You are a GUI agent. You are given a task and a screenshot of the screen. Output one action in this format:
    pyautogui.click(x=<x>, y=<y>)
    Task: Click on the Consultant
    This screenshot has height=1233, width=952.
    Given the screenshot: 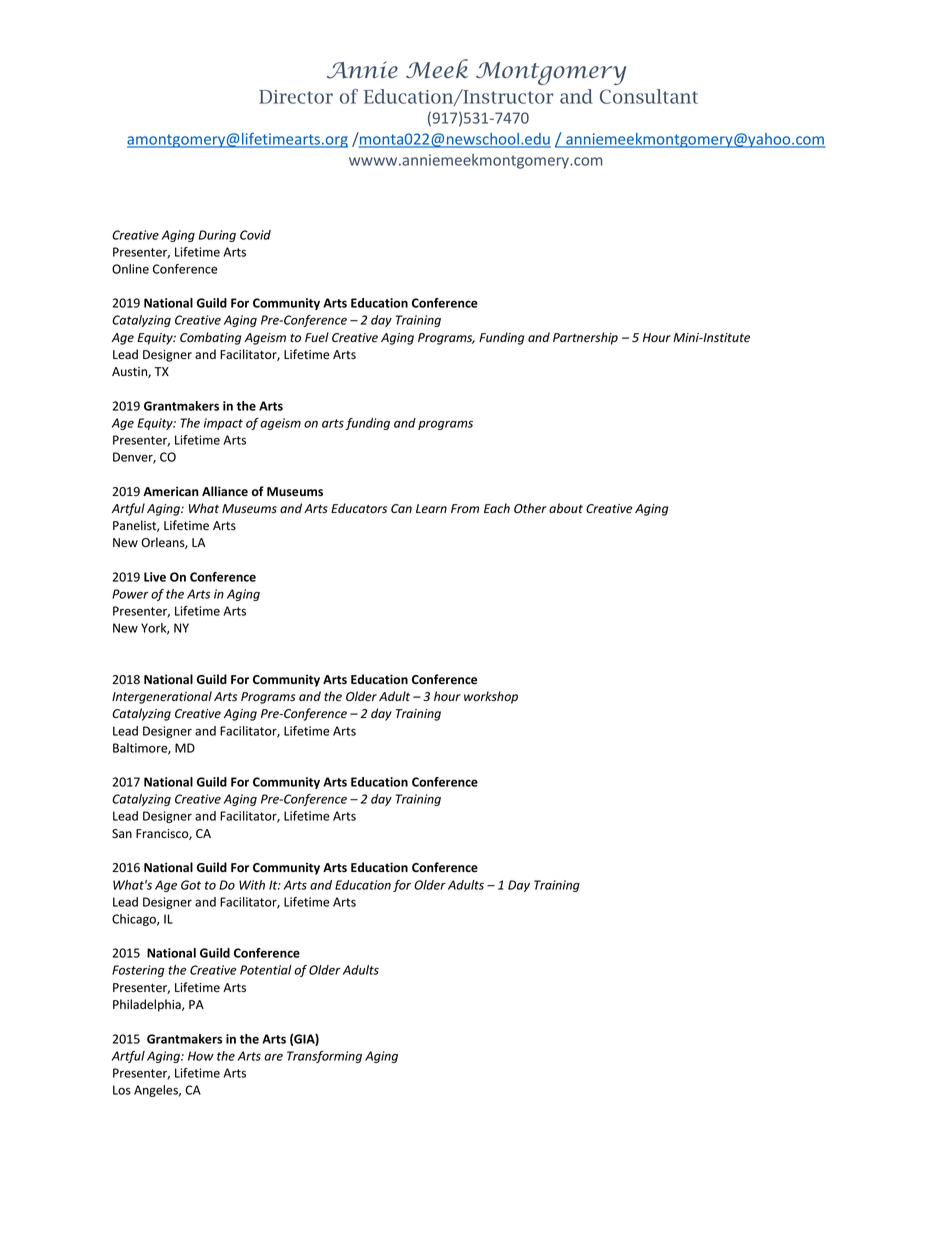 What is the action you would take?
    pyautogui.click(x=649, y=96)
